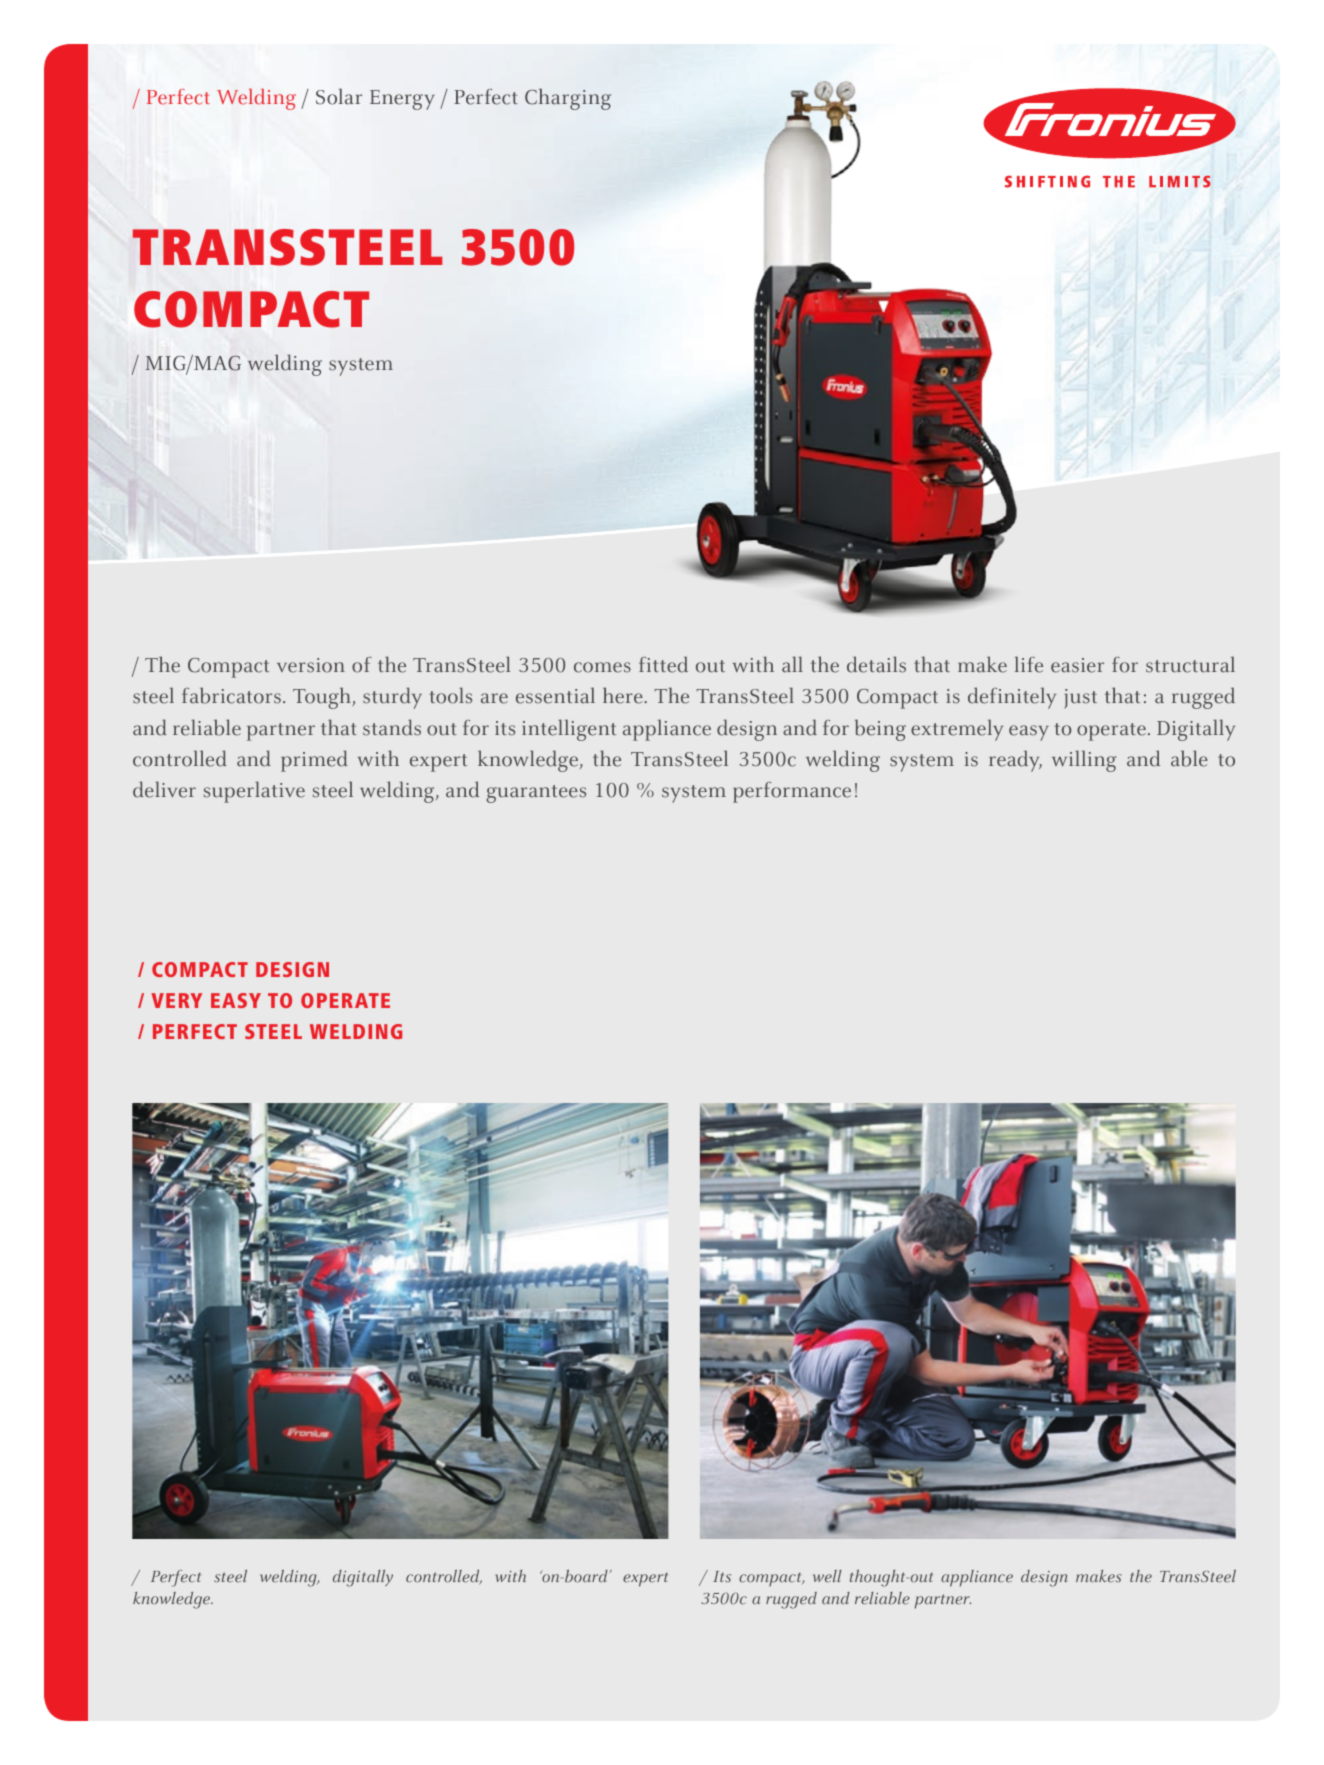  What do you see at coordinates (568, 99) in the document?
I see `Charging` at bounding box center [568, 99].
